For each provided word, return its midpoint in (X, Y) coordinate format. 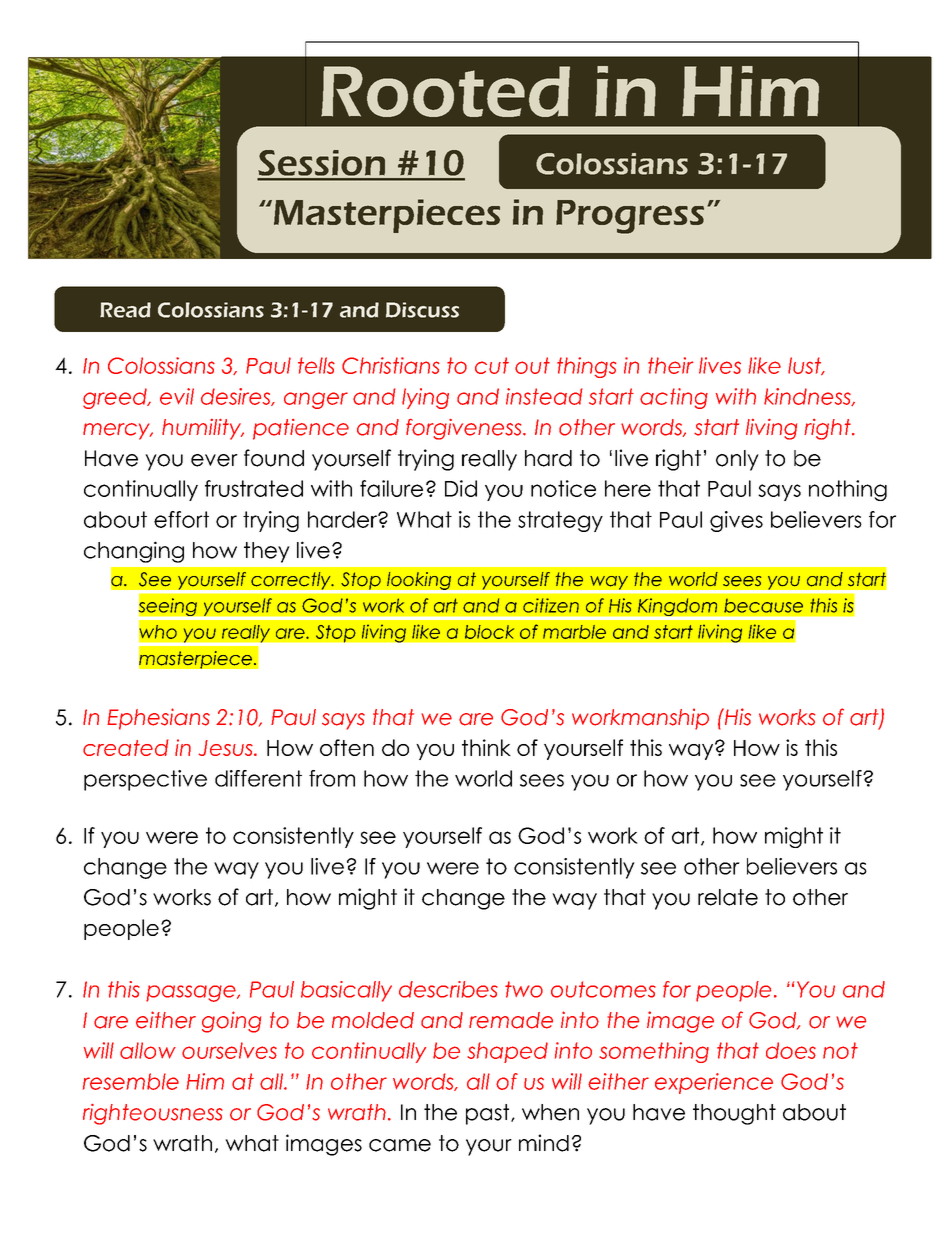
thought (734, 1114)
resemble (131, 1081)
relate (728, 897)
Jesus (227, 748)
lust (806, 366)
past (489, 1114)
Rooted (445, 91)
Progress (630, 217)
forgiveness (465, 429)
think (486, 747)
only (737, 460)
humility (202, 429)
